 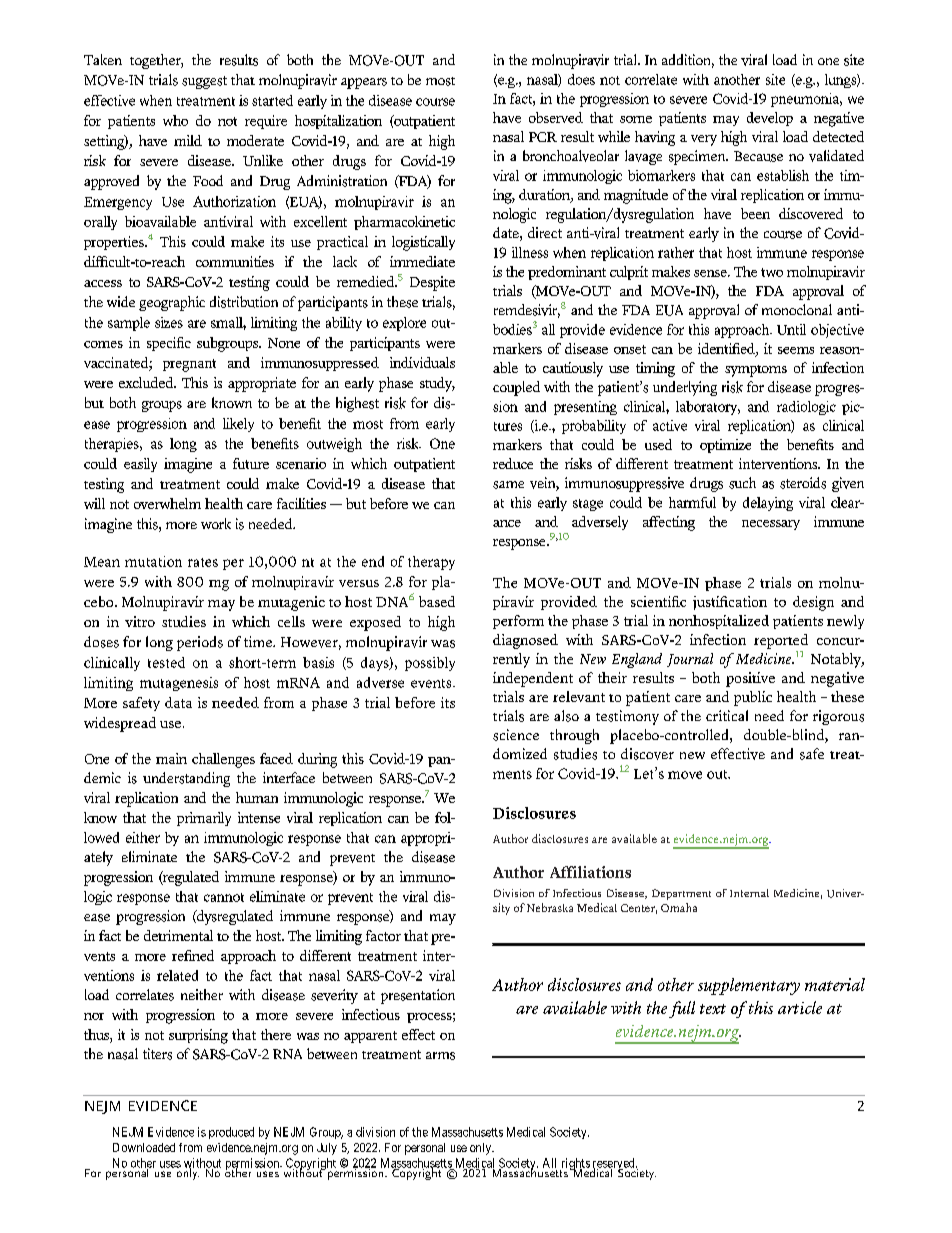 I want to click on suggest, so click(x=204, y=82).
